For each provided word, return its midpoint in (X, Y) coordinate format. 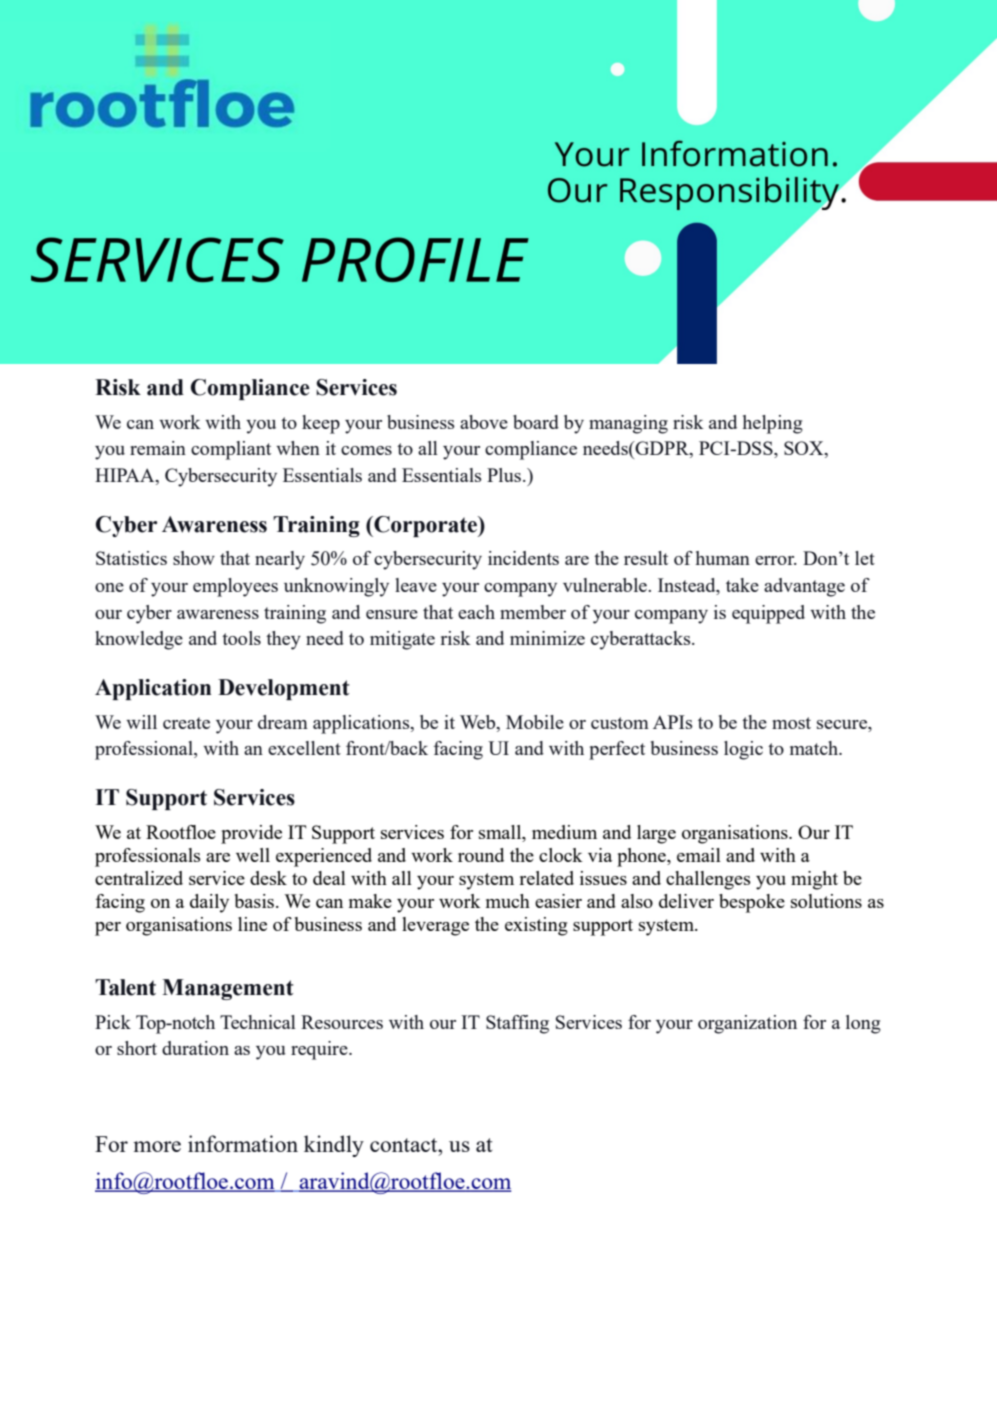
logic (743, 750)
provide (251, 834)
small (501, 833)
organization (747, 1024)
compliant (231, 450)
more (157, 1146)
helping (773, 424)
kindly (334, 1146)
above (484, 422)
